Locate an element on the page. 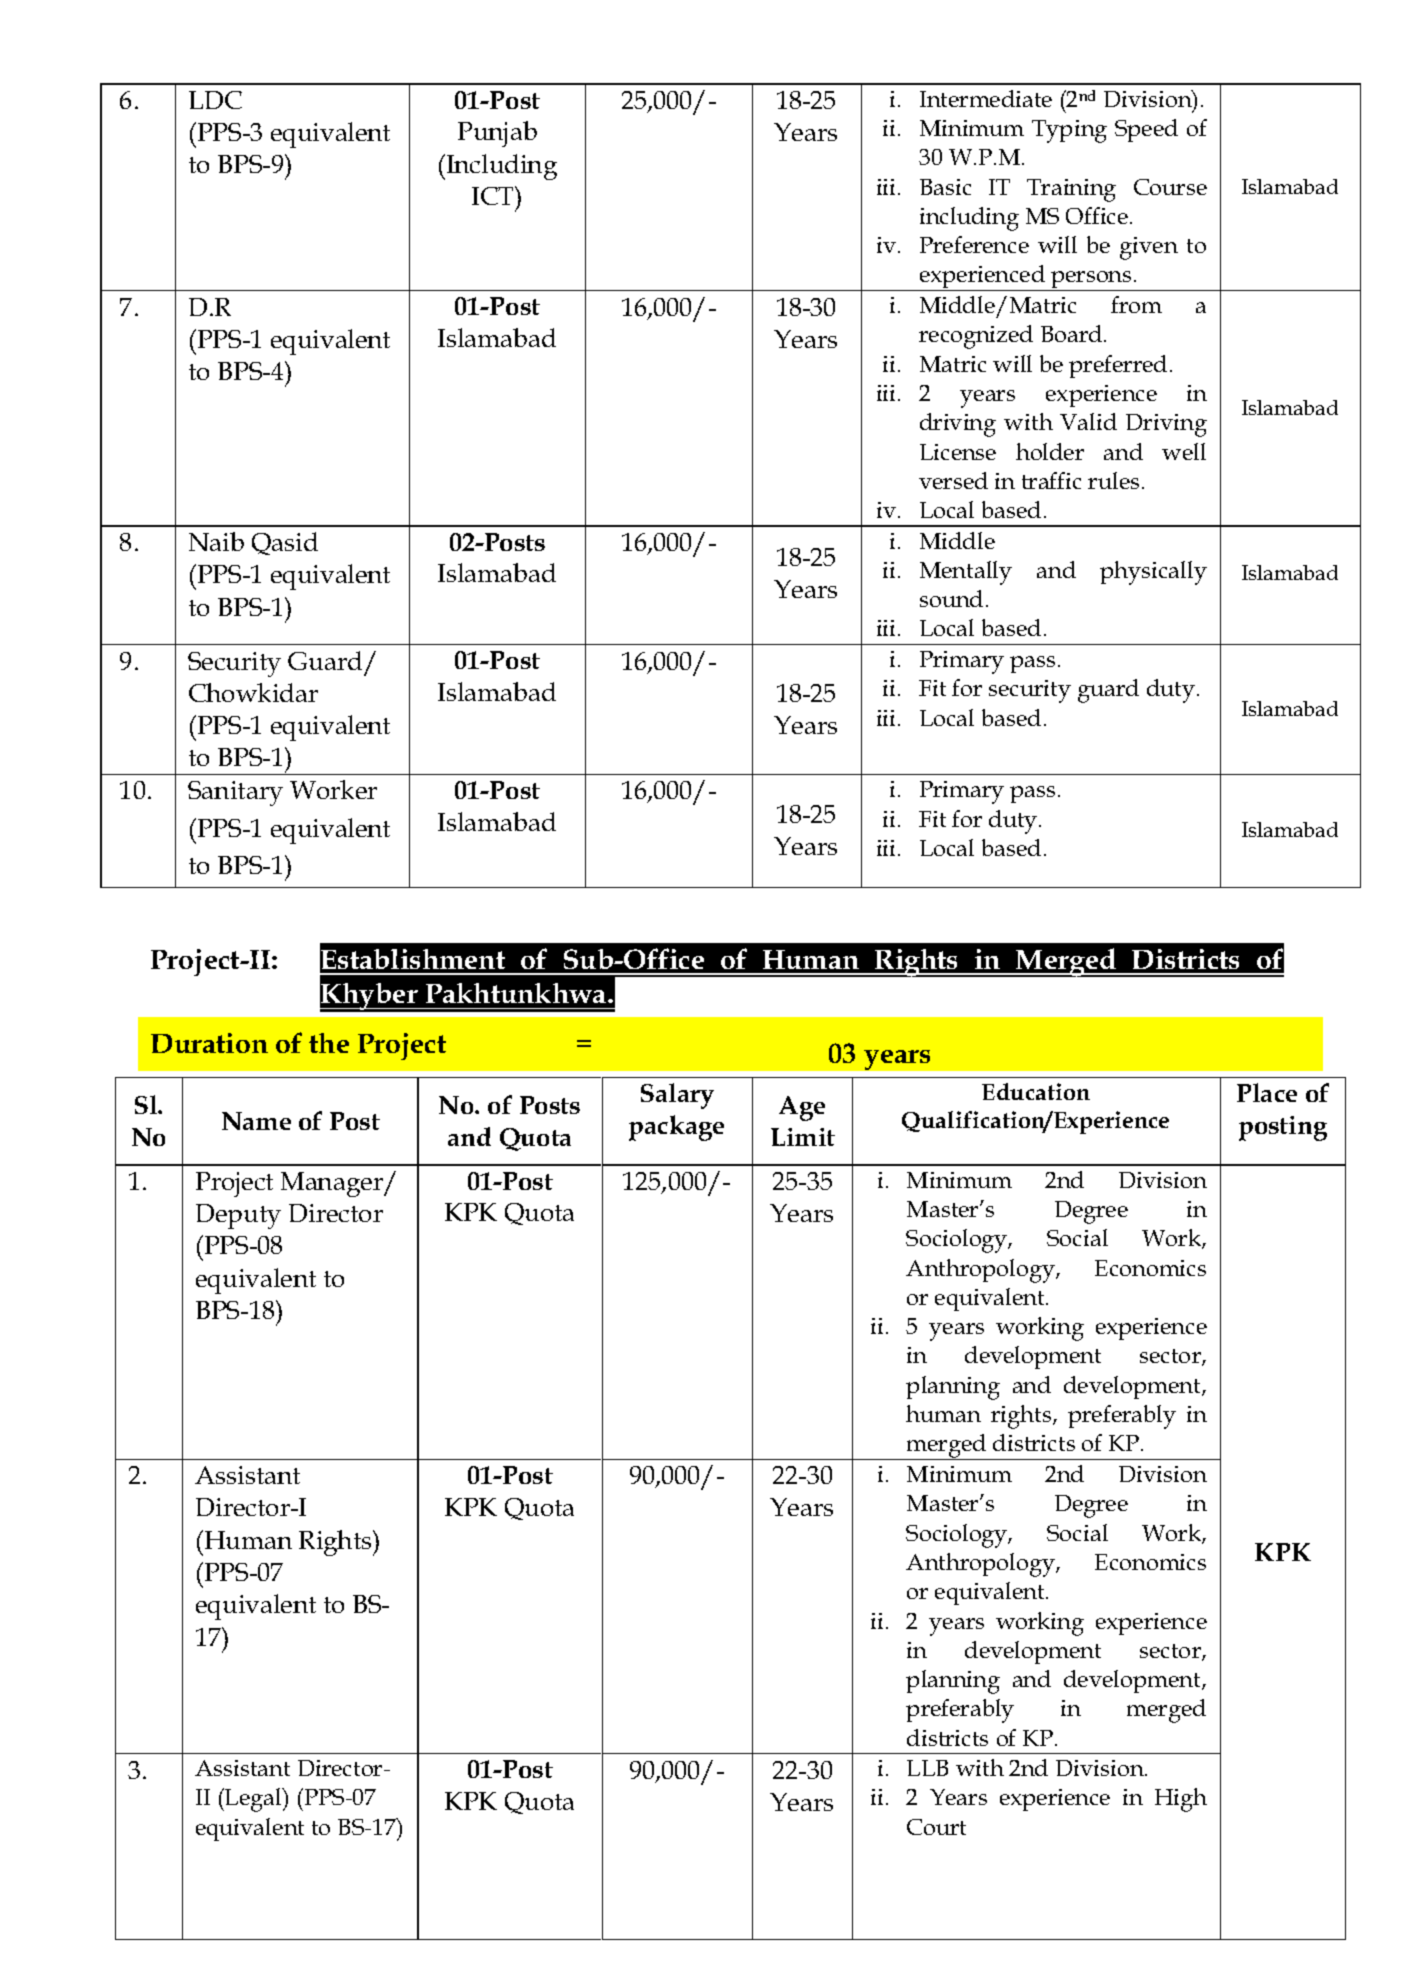  Basic is located at coordinates (945, 187).
